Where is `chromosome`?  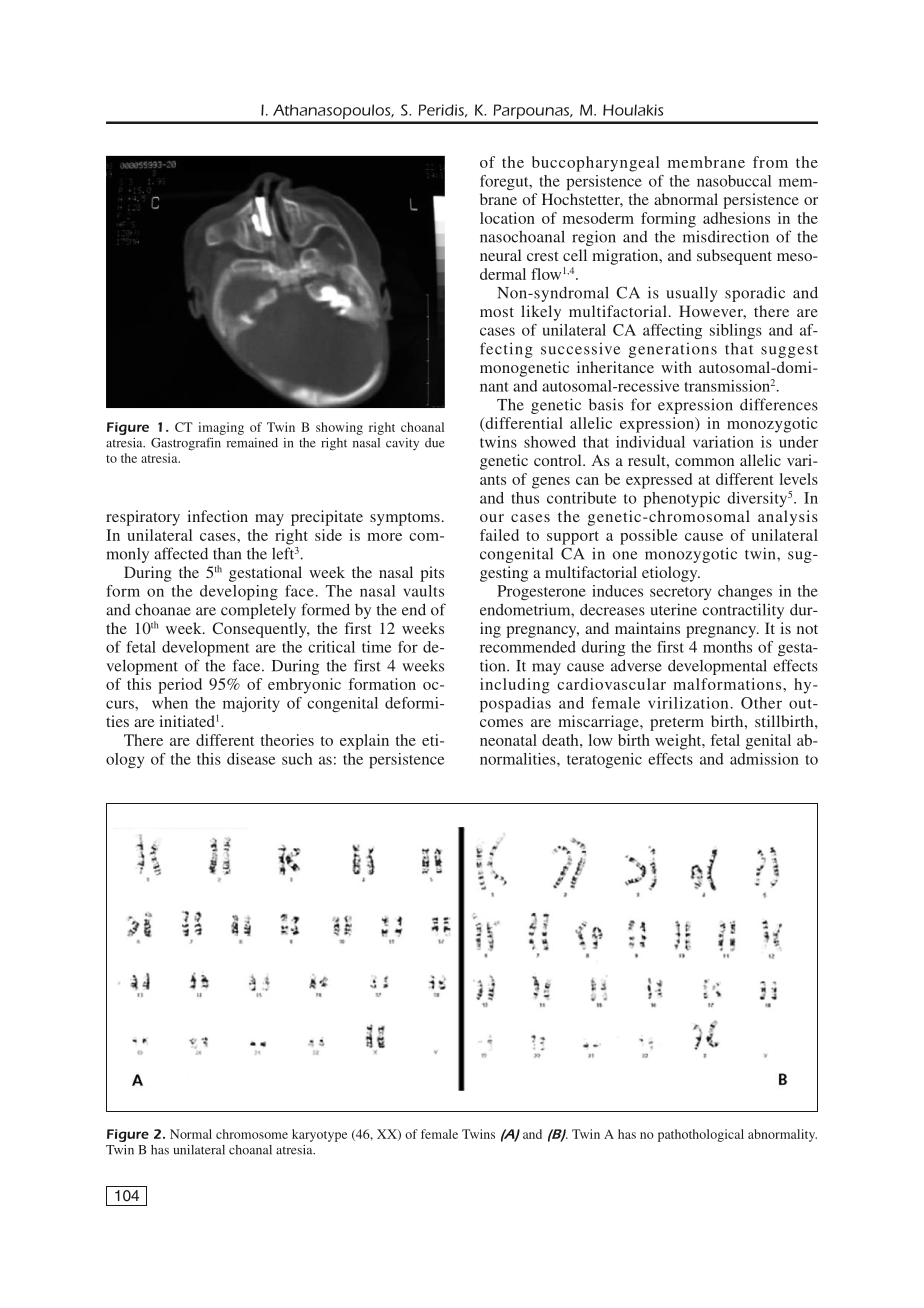
chromosome is located at coordinates (252, 1134).
